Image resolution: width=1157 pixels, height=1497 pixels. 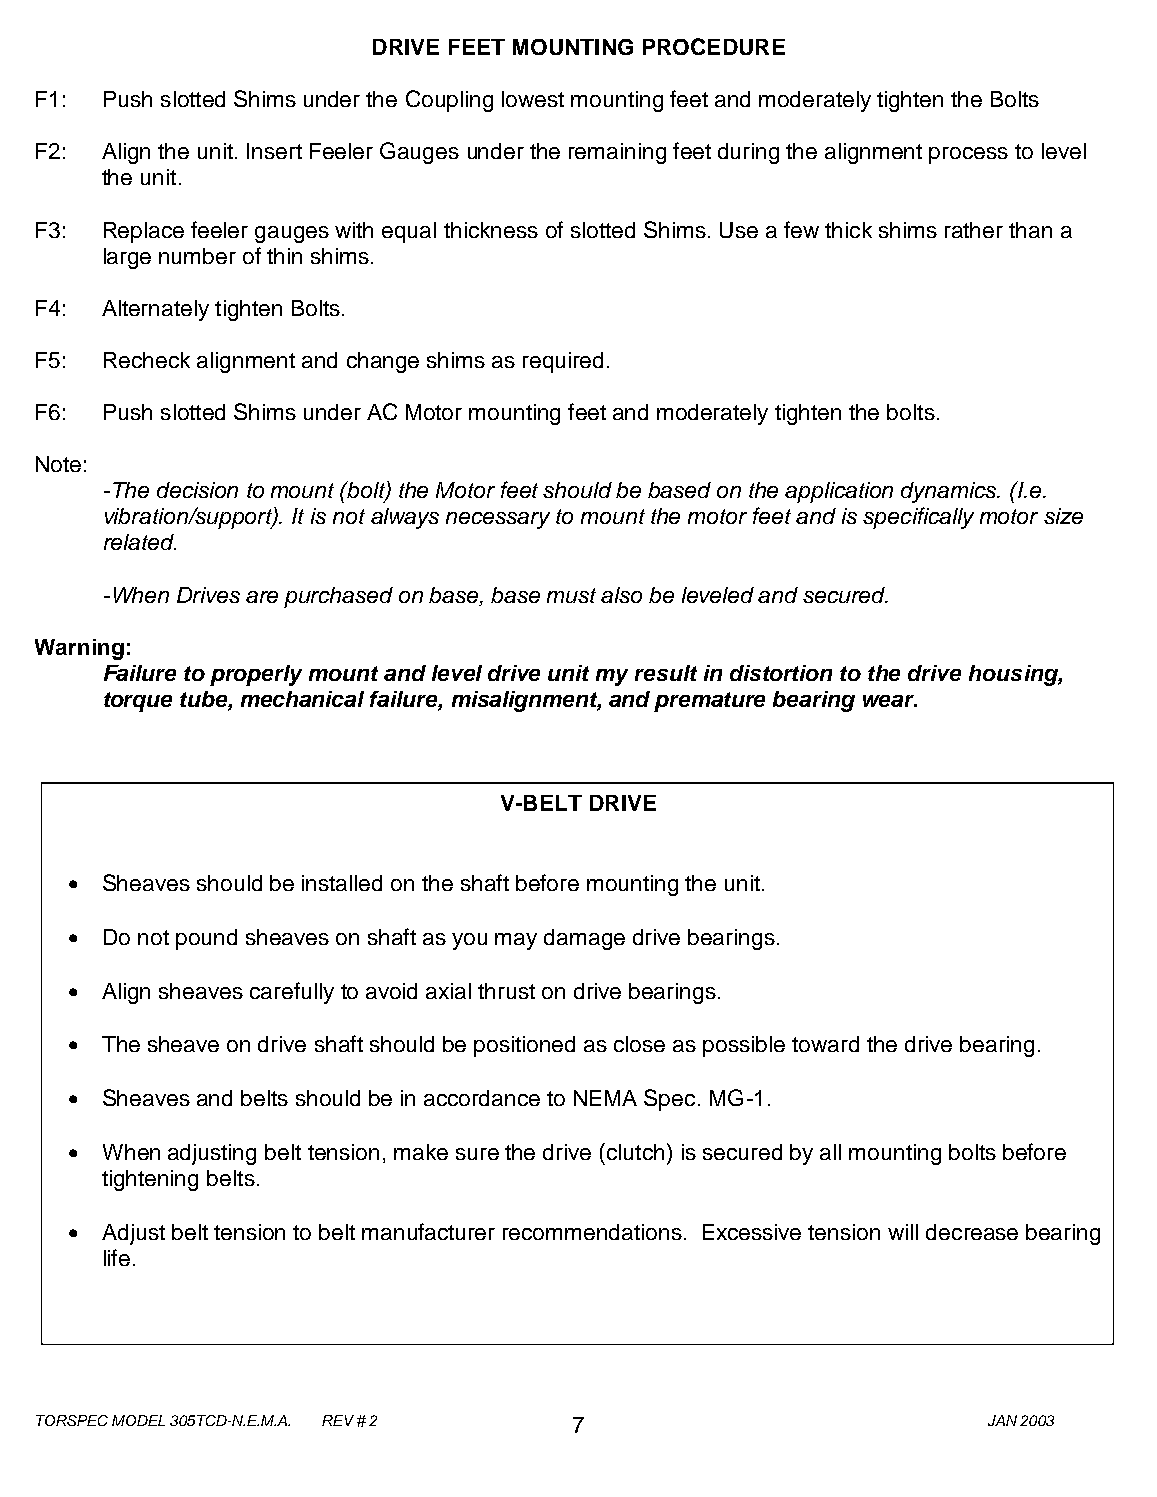 I want to click on MODEL, so click(x=138, y=1420).
